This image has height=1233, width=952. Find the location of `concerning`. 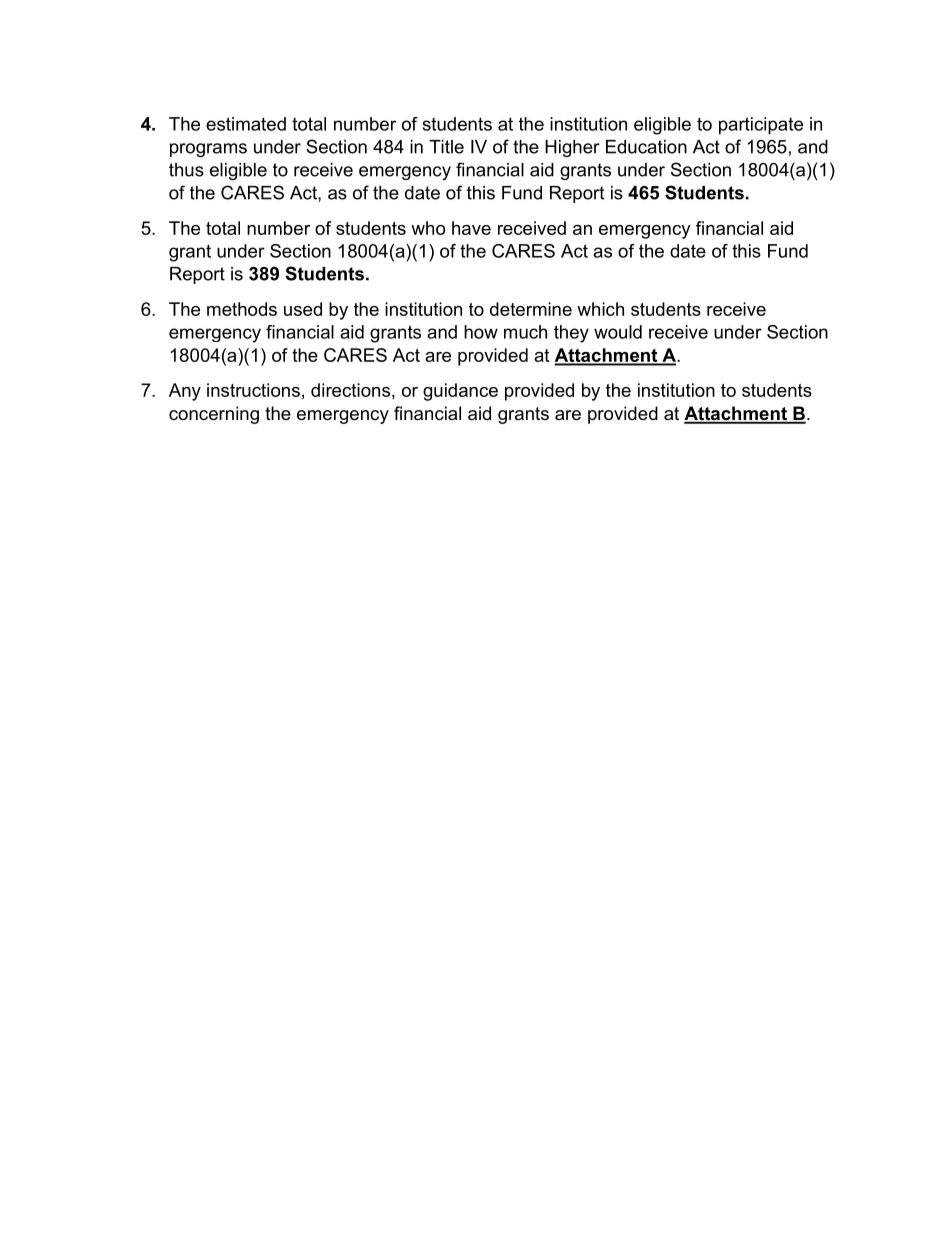

concerning is located at coordinates (214, 415).
